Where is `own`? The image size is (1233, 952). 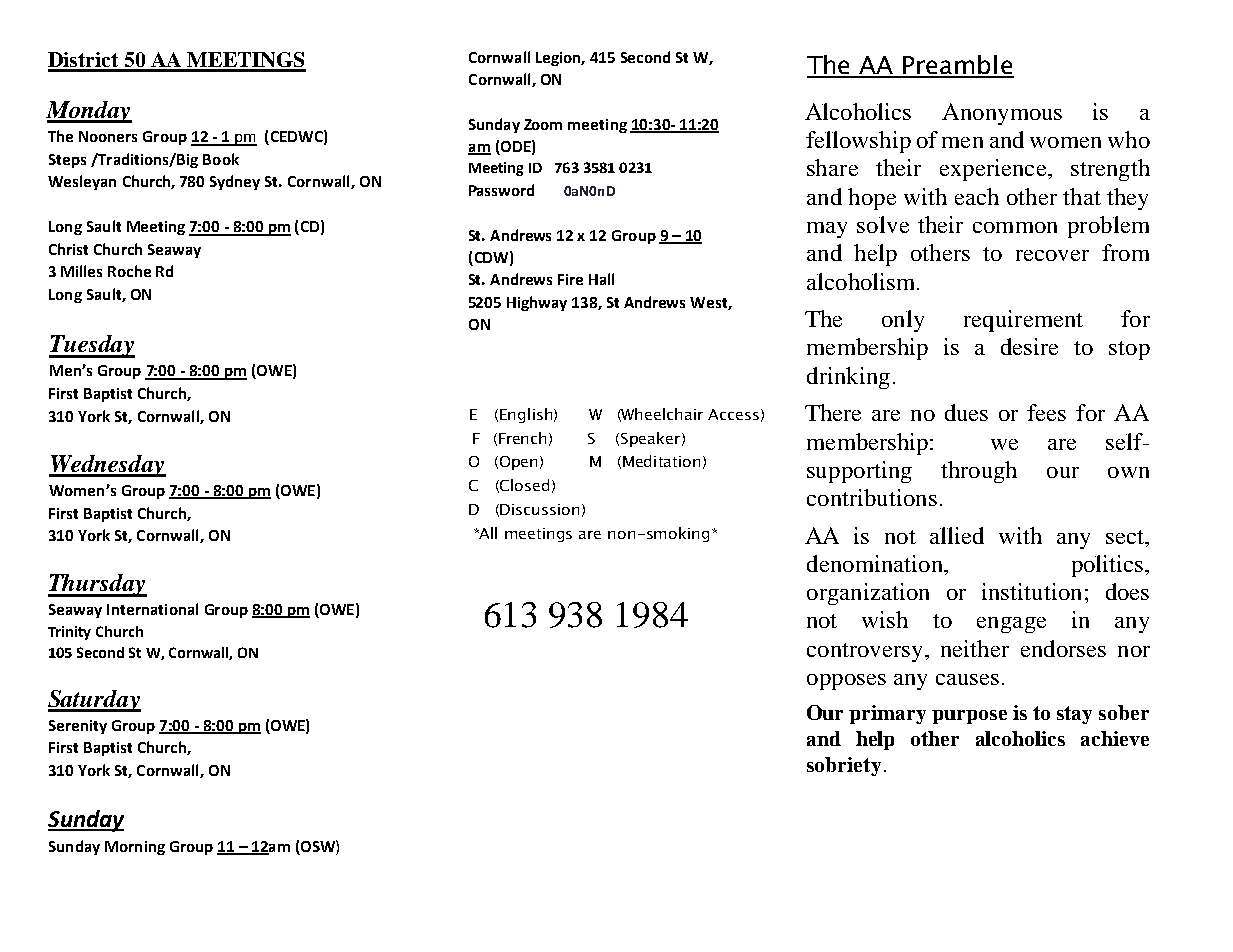 own is located at coordinates (1128, 472).
